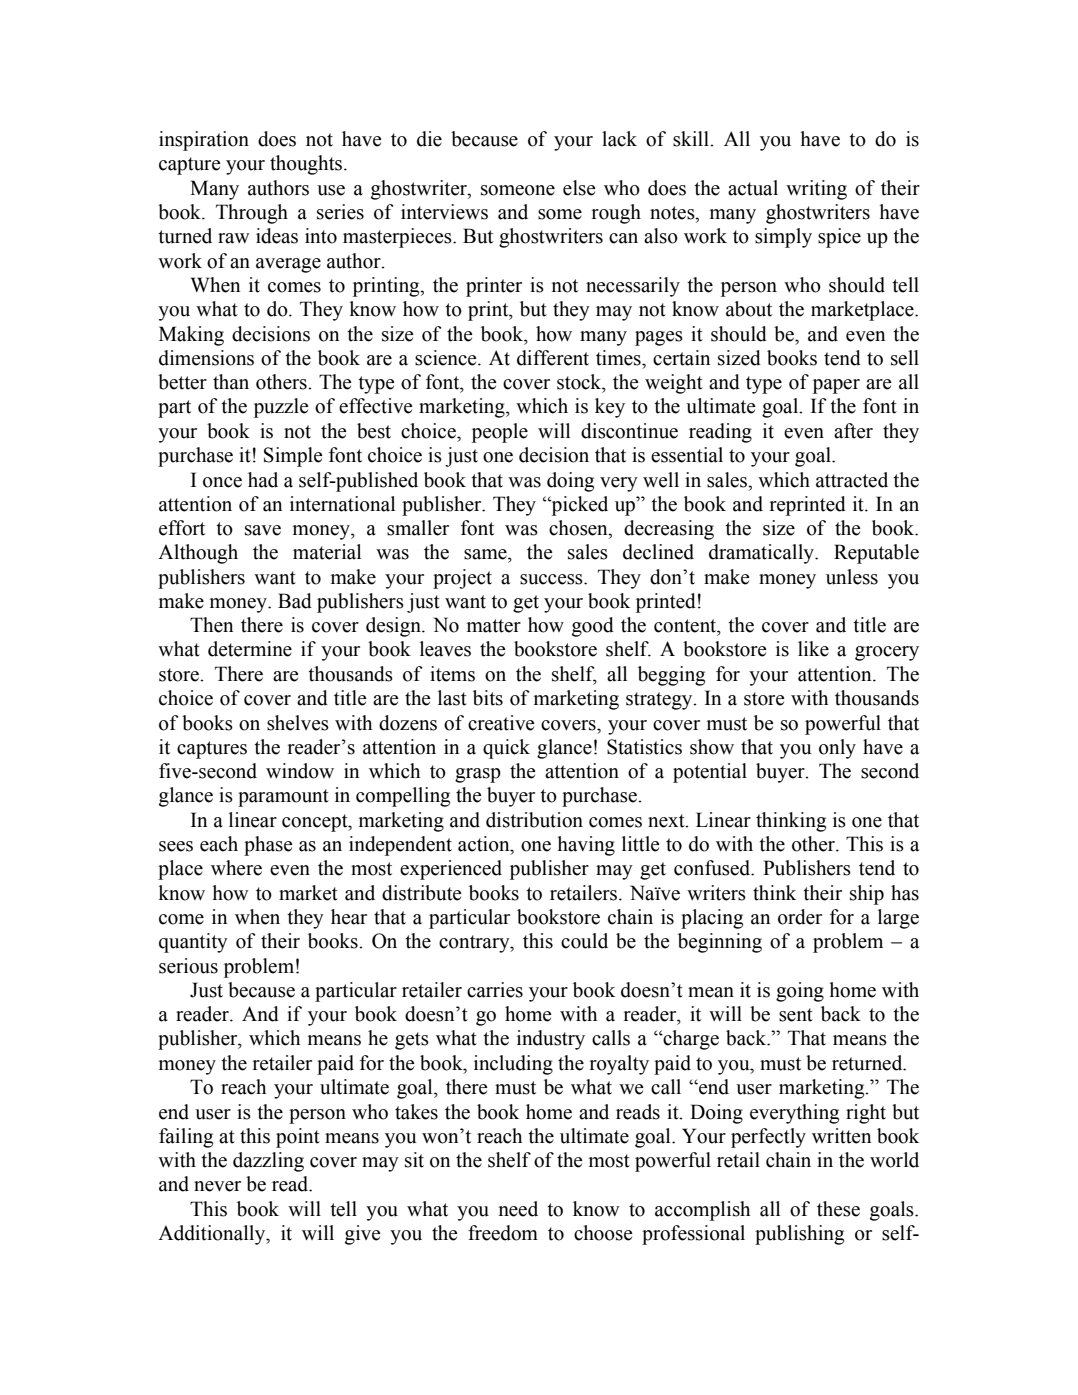 The width and height of the screenshot is (1078, 1395). What do you see at coordinates (488, 698) in the screenshot?
I see `bits` at bounding box center [488, 698].
